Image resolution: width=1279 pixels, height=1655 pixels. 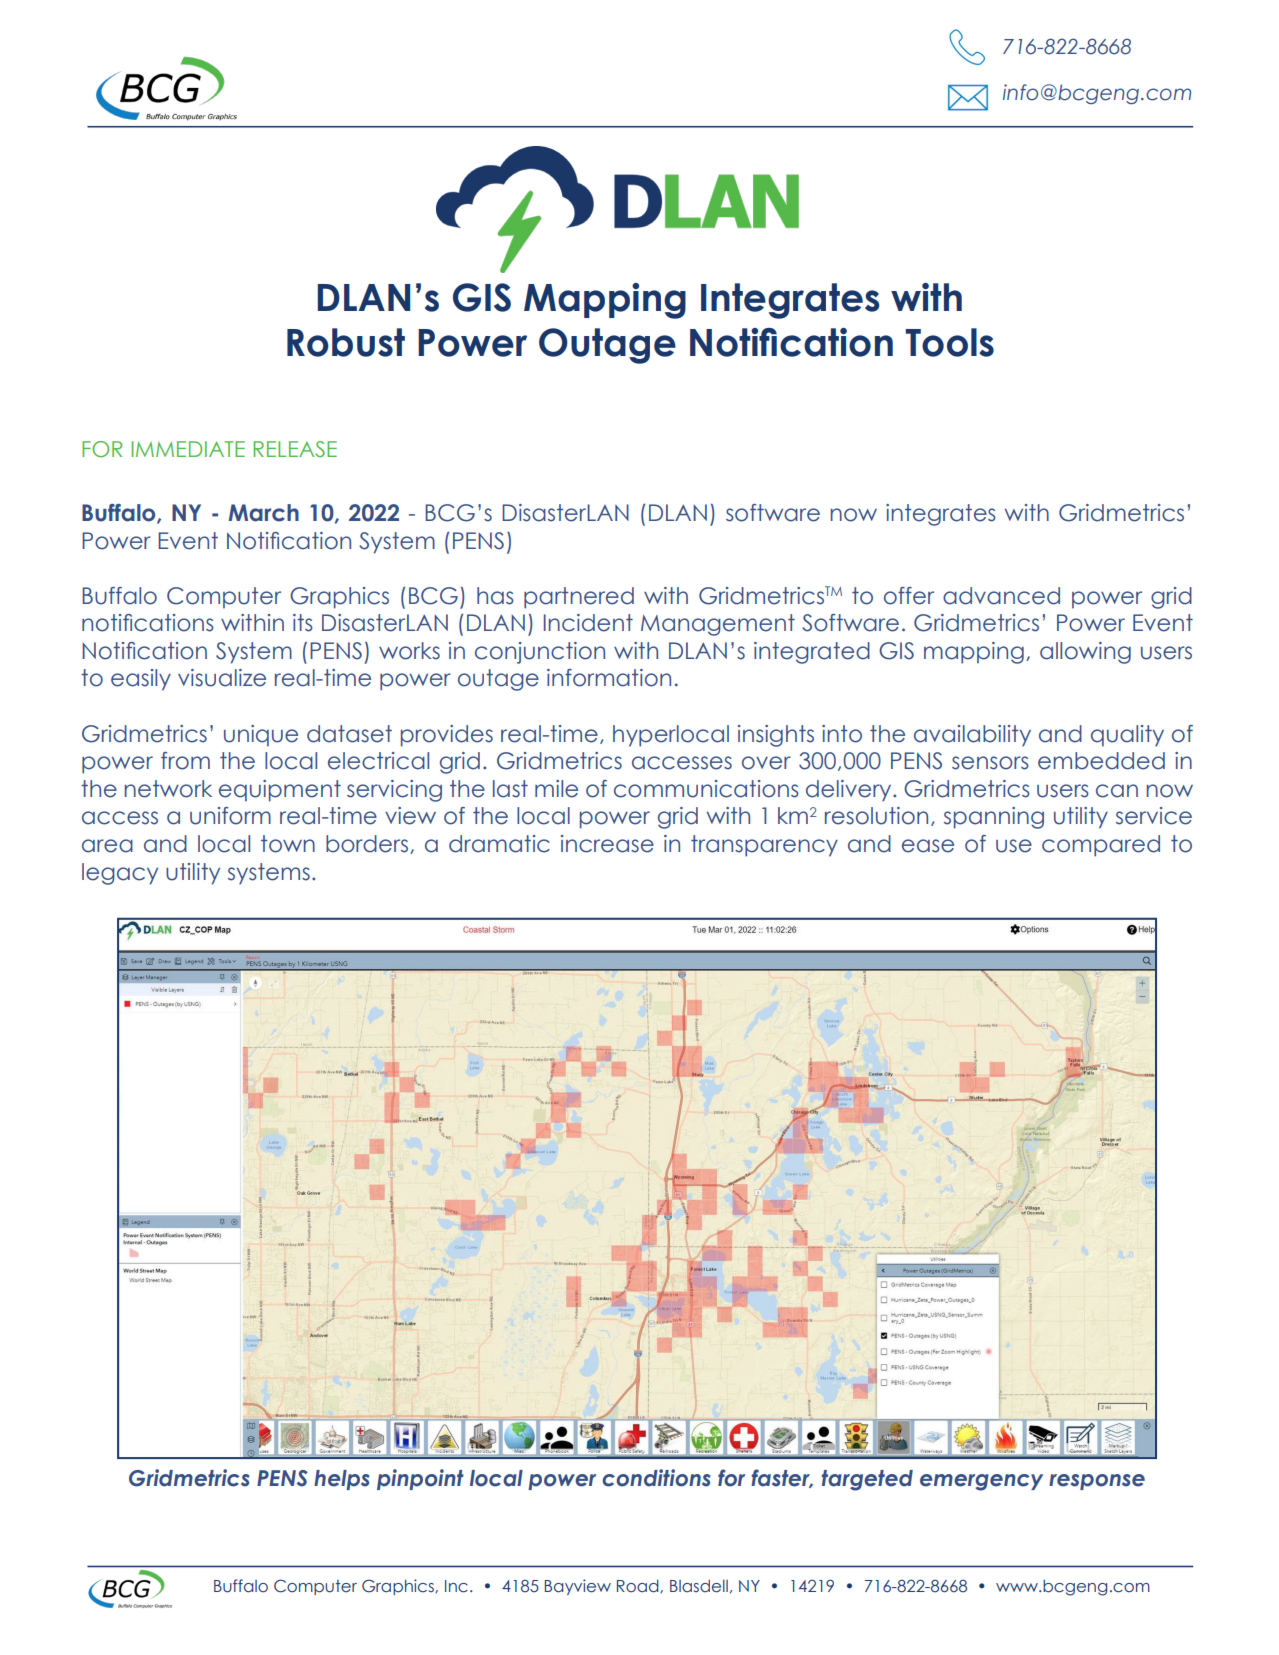 What do you see at coordinates (656, 1478) in the image?
I see `conditions` at bounding box center [656, 1478].
